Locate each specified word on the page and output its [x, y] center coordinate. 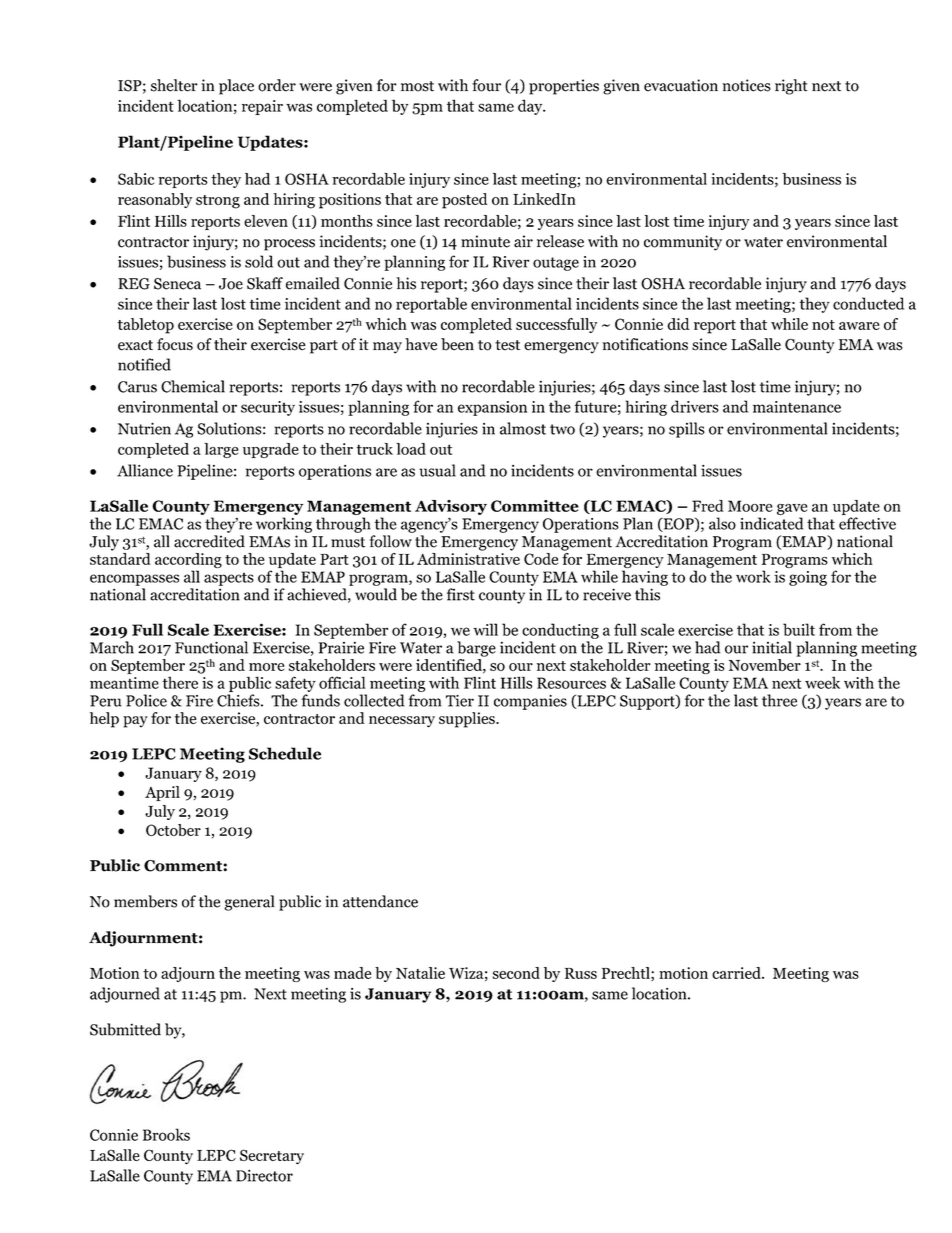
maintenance [797, 407]
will [485, 629]
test [507, 345]
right [791, 87]
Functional [211, 647]
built [799, 629]
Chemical [193, 386]
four [486, 85]
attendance [380, 901]
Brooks [166, 1134]
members [145, 901]
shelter [174, 85]
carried [737, 973]
